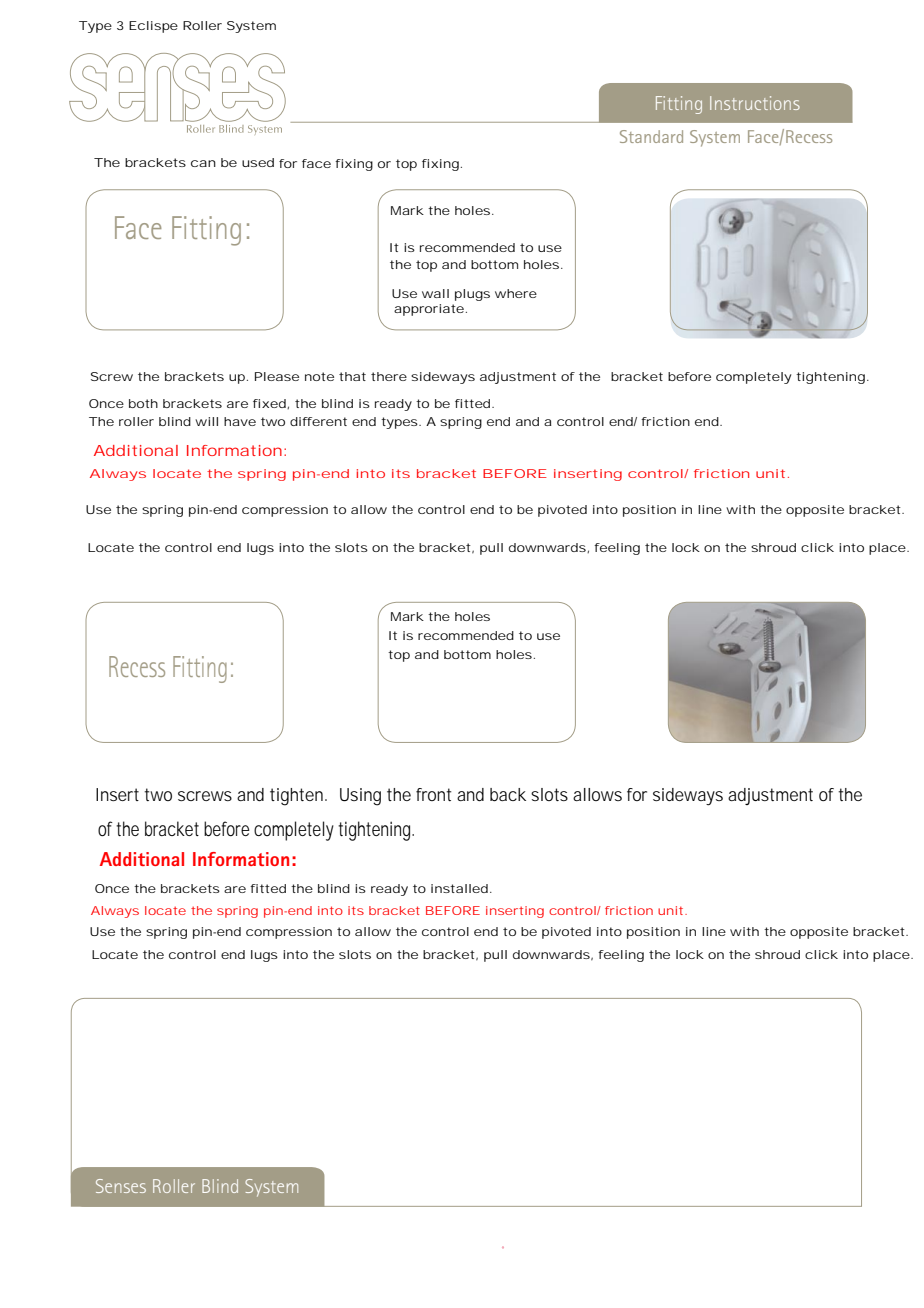 This image has height=1308, width=924. What do you see at coordinates (203, 163) in the image?
I see `can` at bounding box center [203, 163].
